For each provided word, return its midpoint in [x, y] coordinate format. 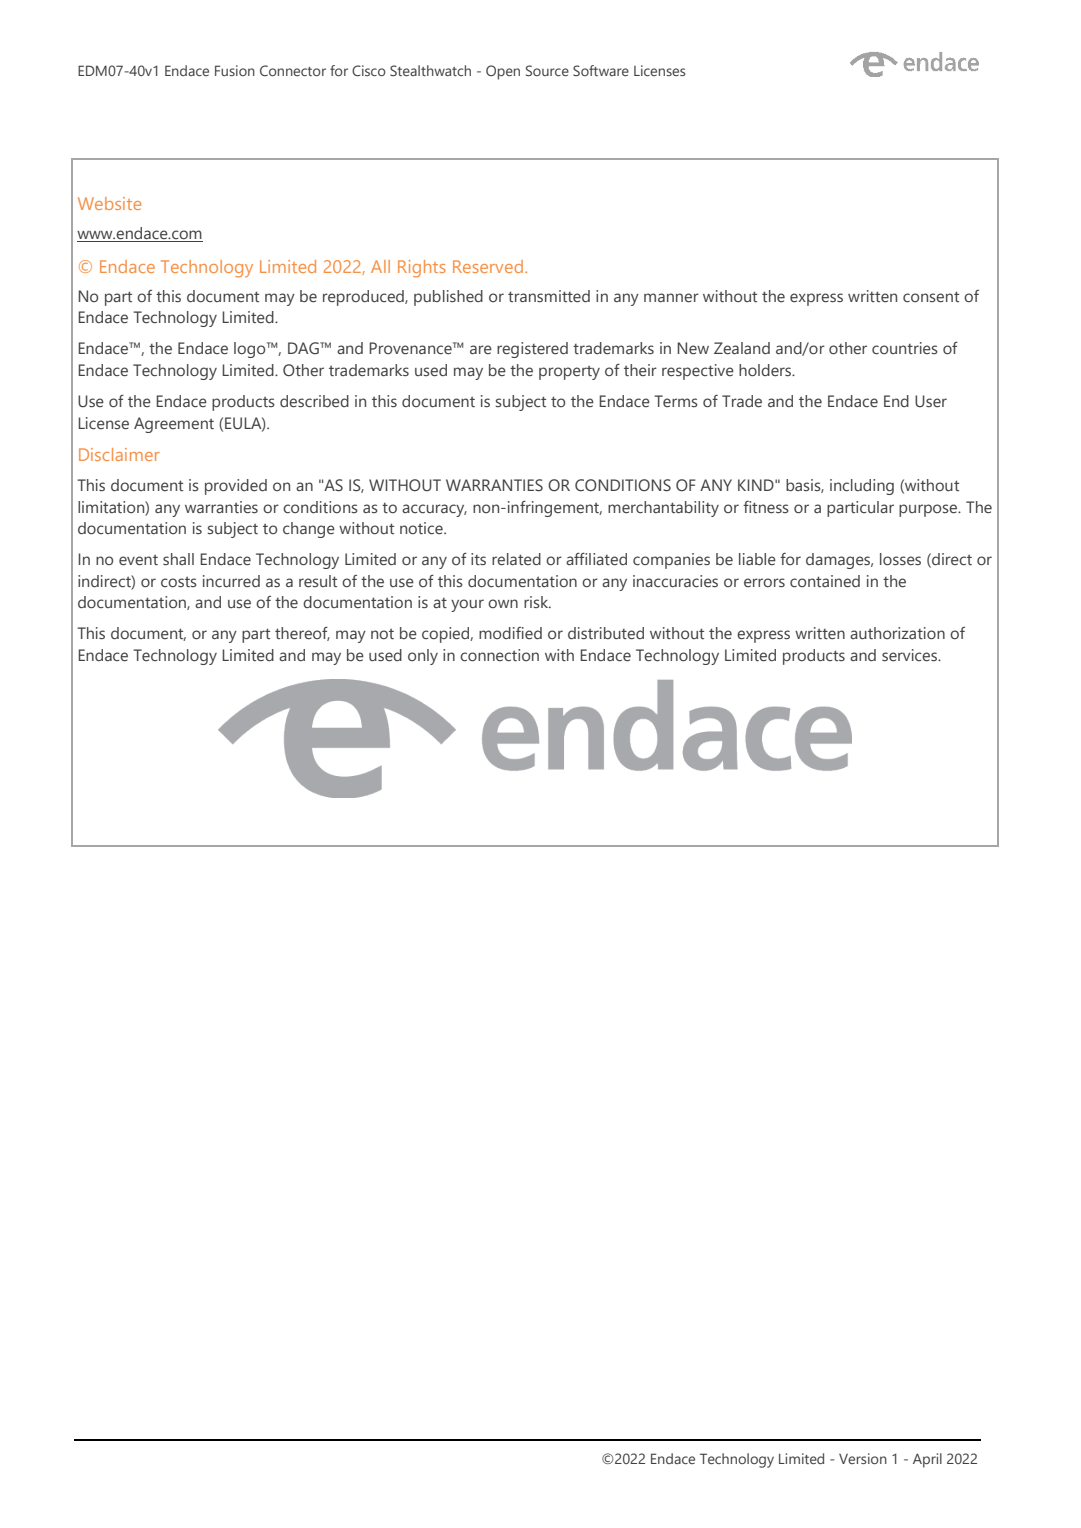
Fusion [235, 70]
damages [839, 561]
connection [499, 655]
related [516, 559]
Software [601, 70]
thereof [302, 634]
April [927, 1460]
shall [178, 559]
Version [863, 1458]
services [910, 655]
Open [503, 72]
